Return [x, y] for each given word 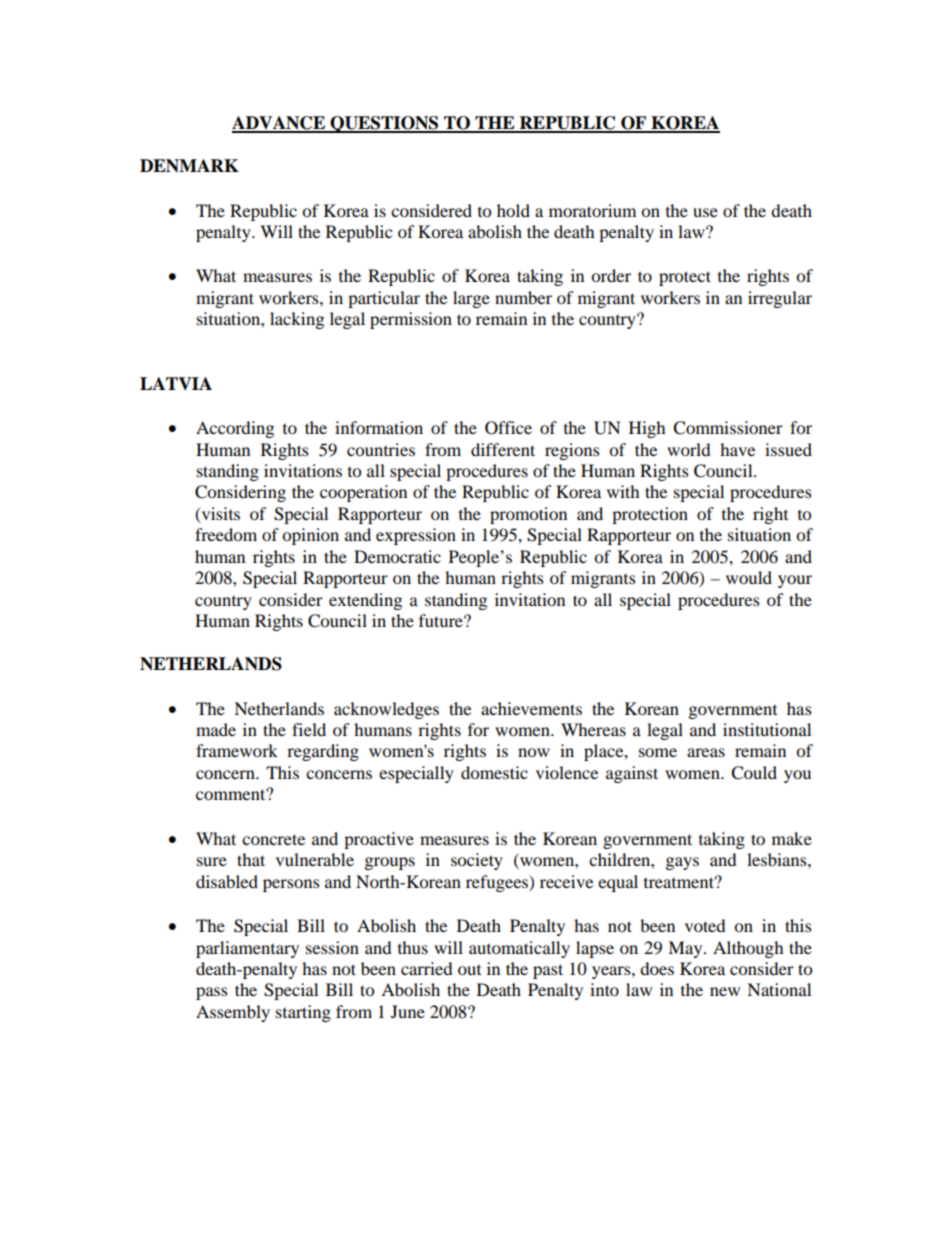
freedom [226, 534]
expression [416, 536]
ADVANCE [280, 124]
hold [513, 210]
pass [212, 993]
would [749, 577]
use [705, 212]
